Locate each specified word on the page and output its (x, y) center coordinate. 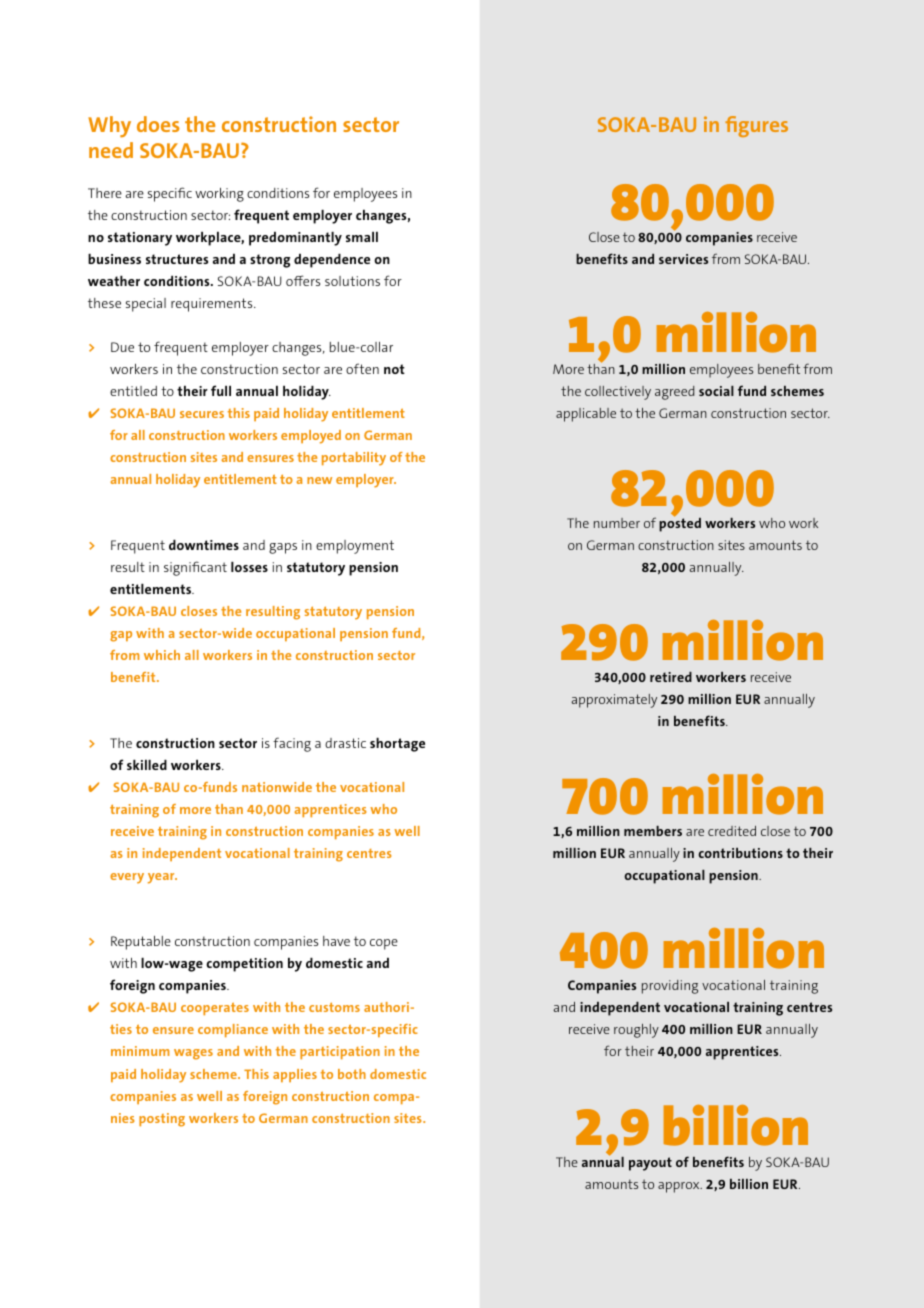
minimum (140, 1051)
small (362, 236)
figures (756, 126)
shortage (397, 744)
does (158, 124)
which (162, 655)
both (352, 1074)
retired (671, 677)
